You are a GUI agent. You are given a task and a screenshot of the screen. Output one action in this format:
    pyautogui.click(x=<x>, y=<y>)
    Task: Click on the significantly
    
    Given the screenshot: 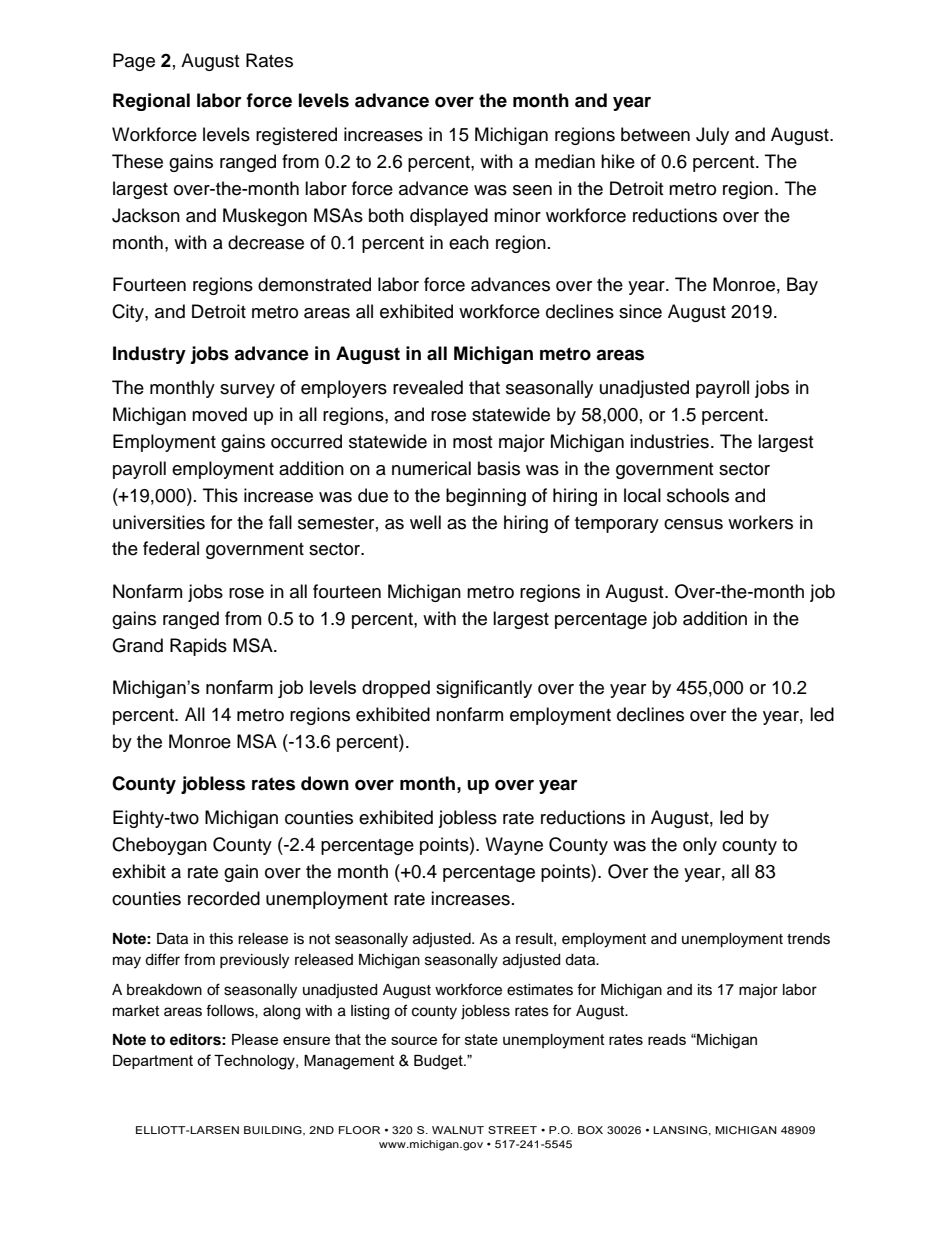 What is the action you would take?
    pyautogui.click(x=484, y=689)
